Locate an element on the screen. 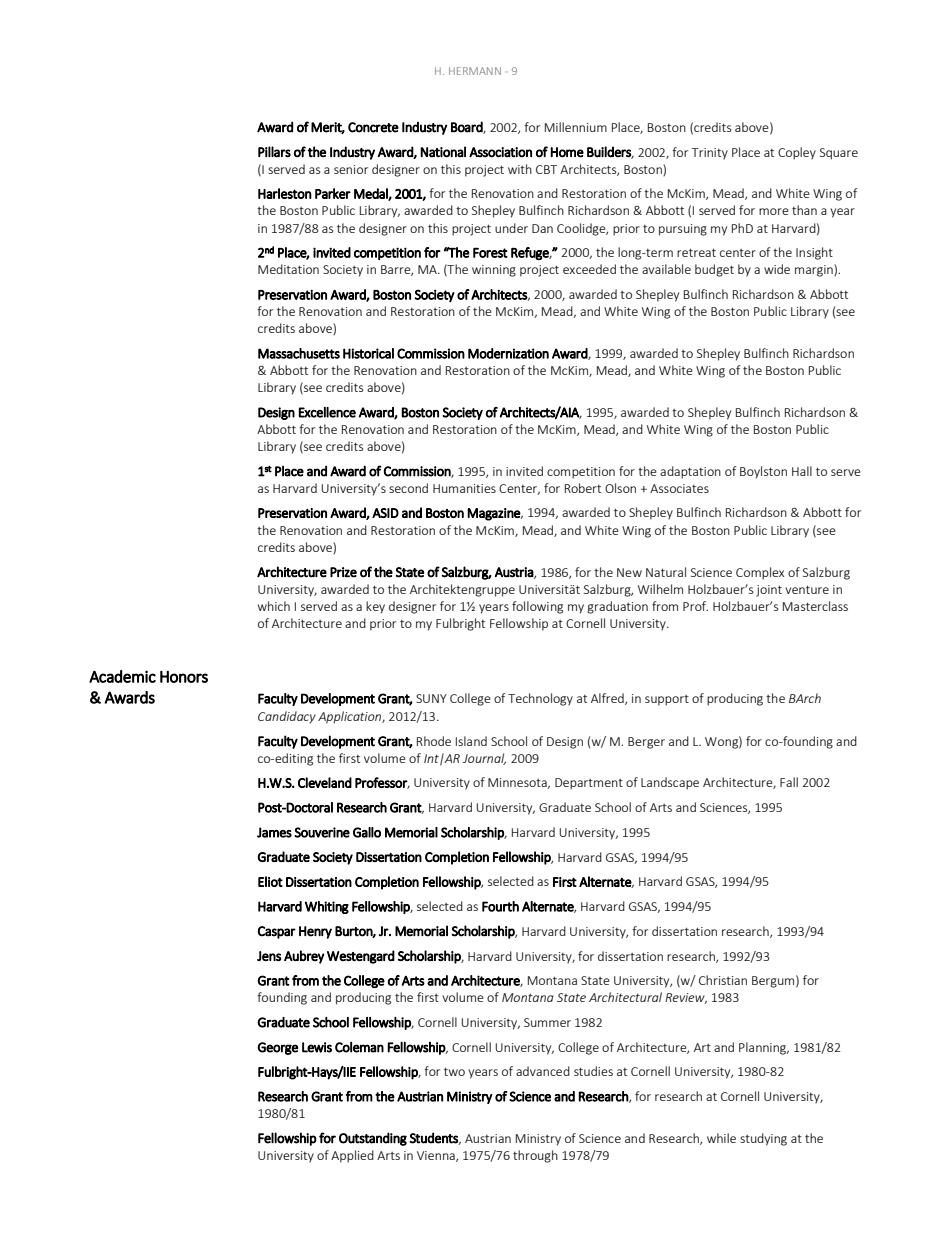  Pillars is located at coordinates (274, 152).
